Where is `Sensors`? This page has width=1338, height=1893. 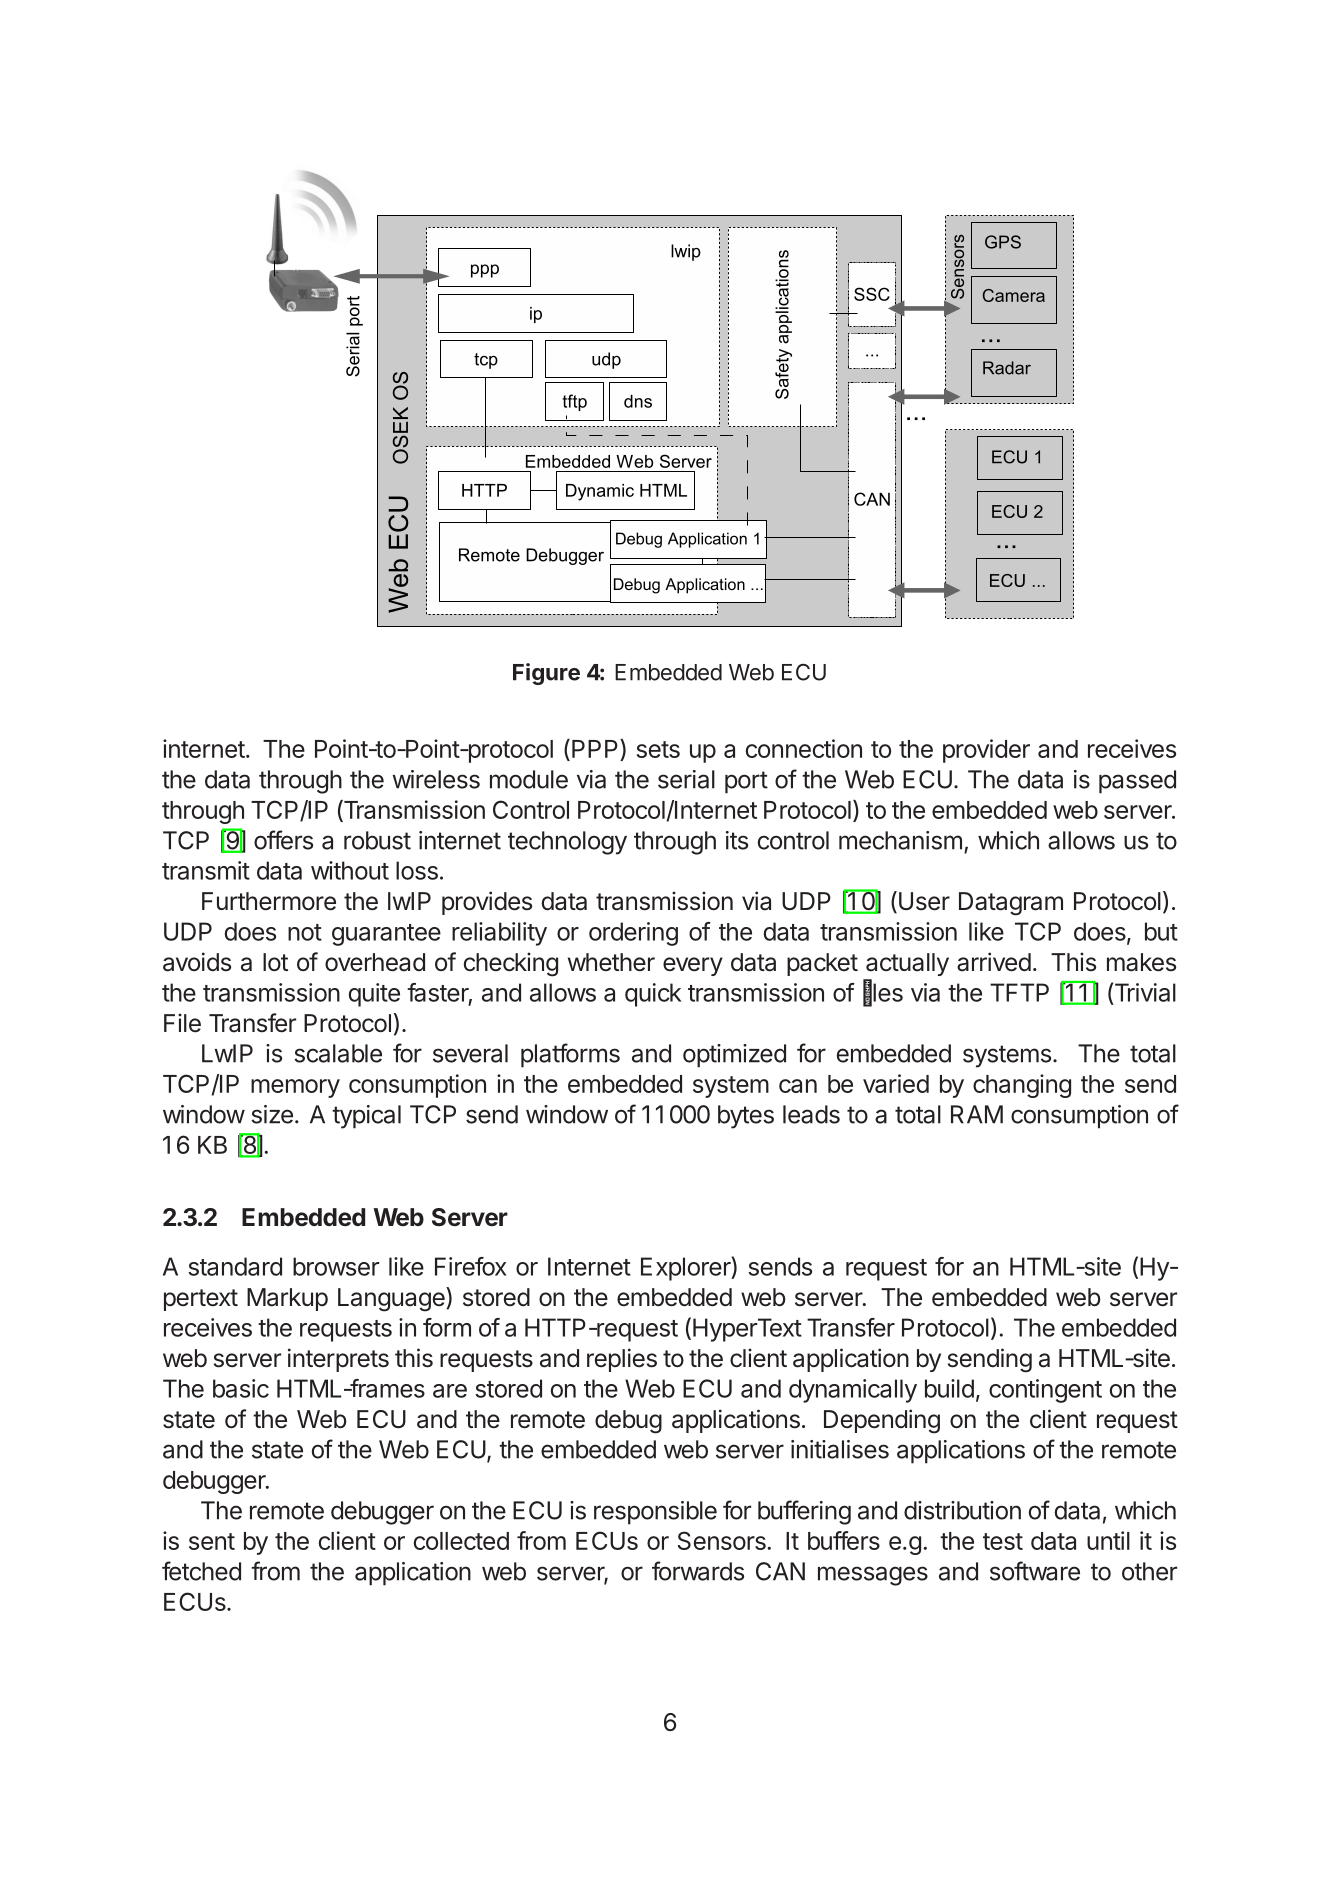
Sensors is located at coordinates (722, 1540).
